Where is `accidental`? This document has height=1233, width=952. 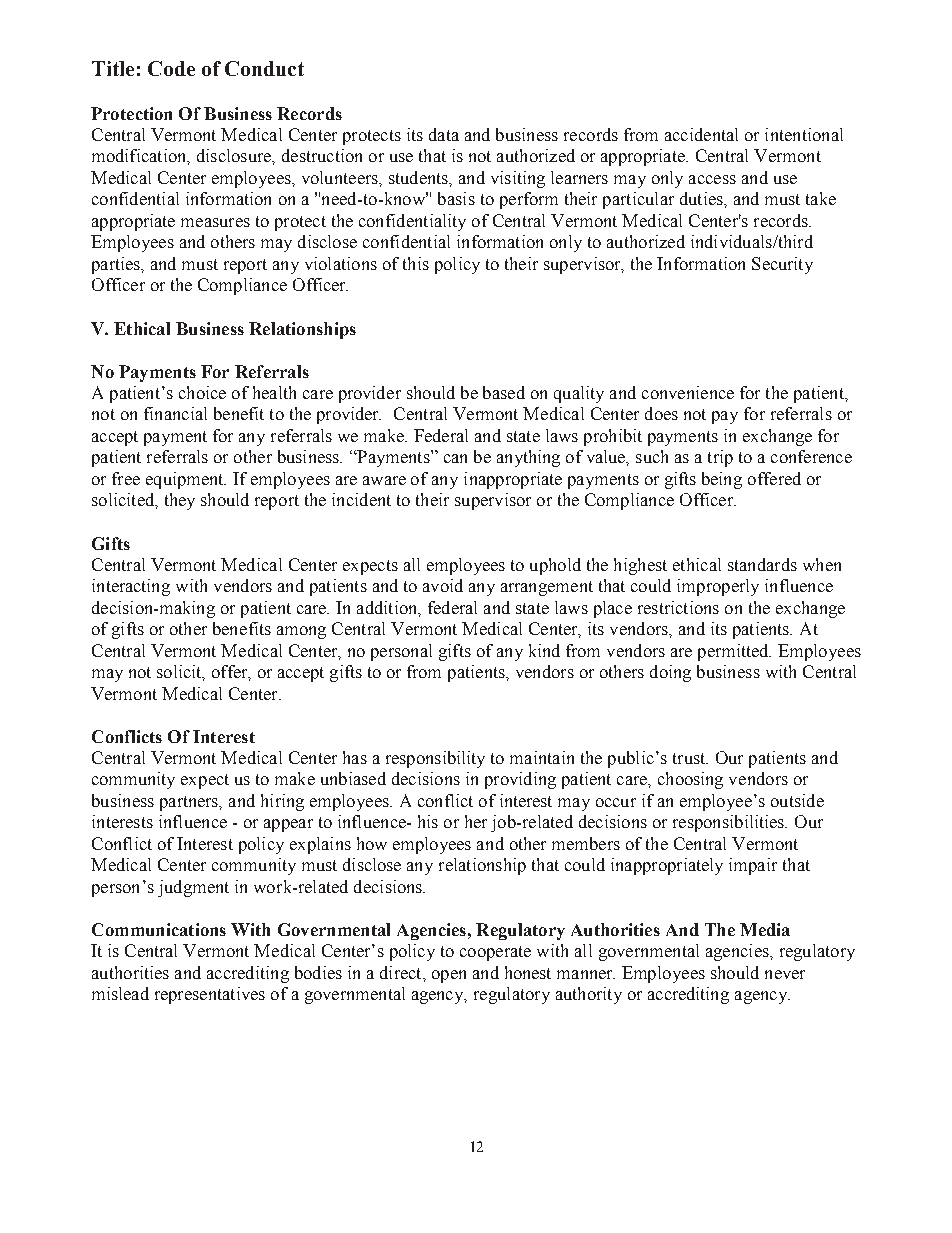 accidental is located at coordinates (701, 134).
